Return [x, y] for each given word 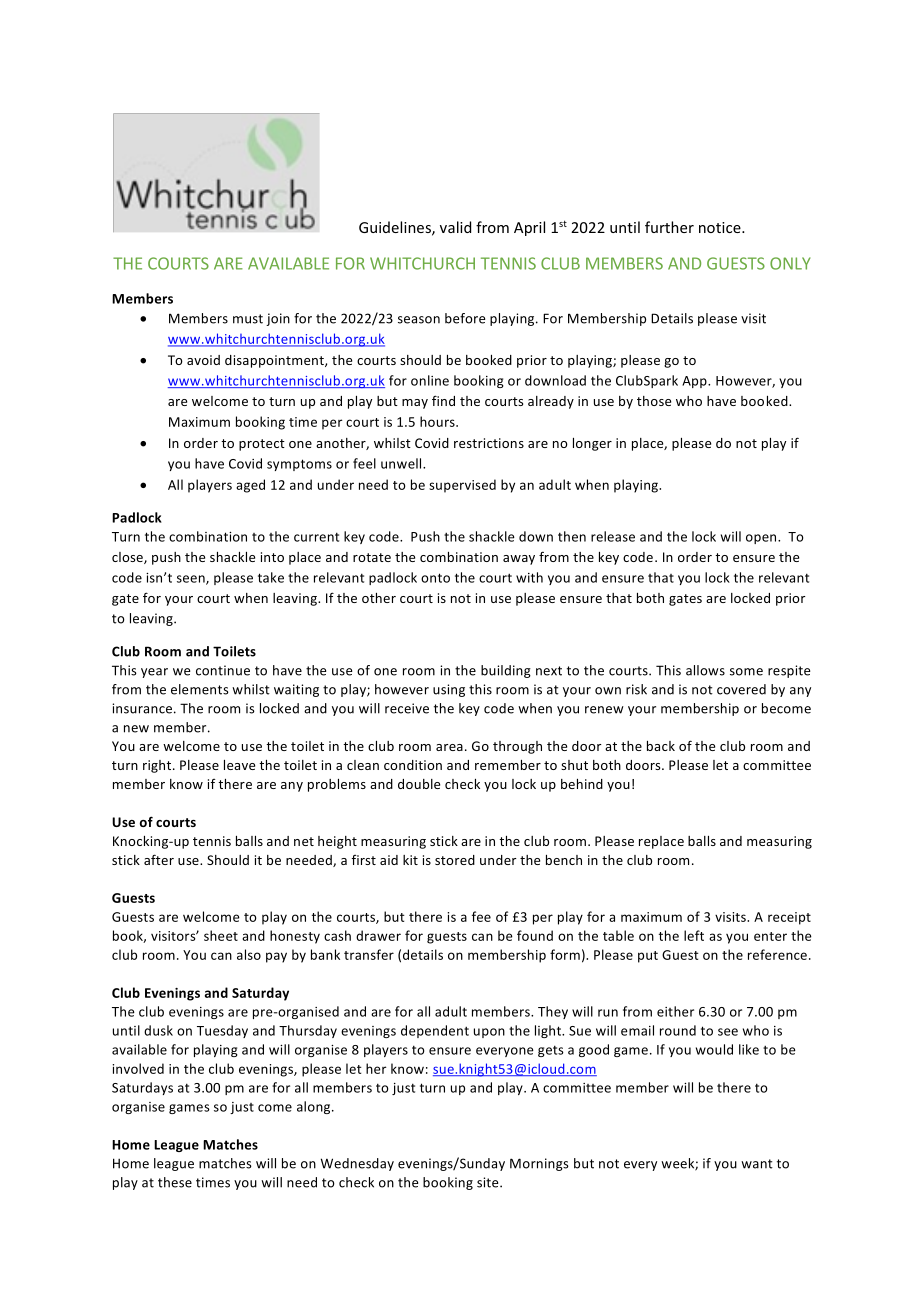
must [248, 319]
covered [741, 689]
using [449, 690]
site [489, 1182]
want [757, 1164]
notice [721, 227]
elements [200, 689]
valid [455, 227]
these [175, 1182]
